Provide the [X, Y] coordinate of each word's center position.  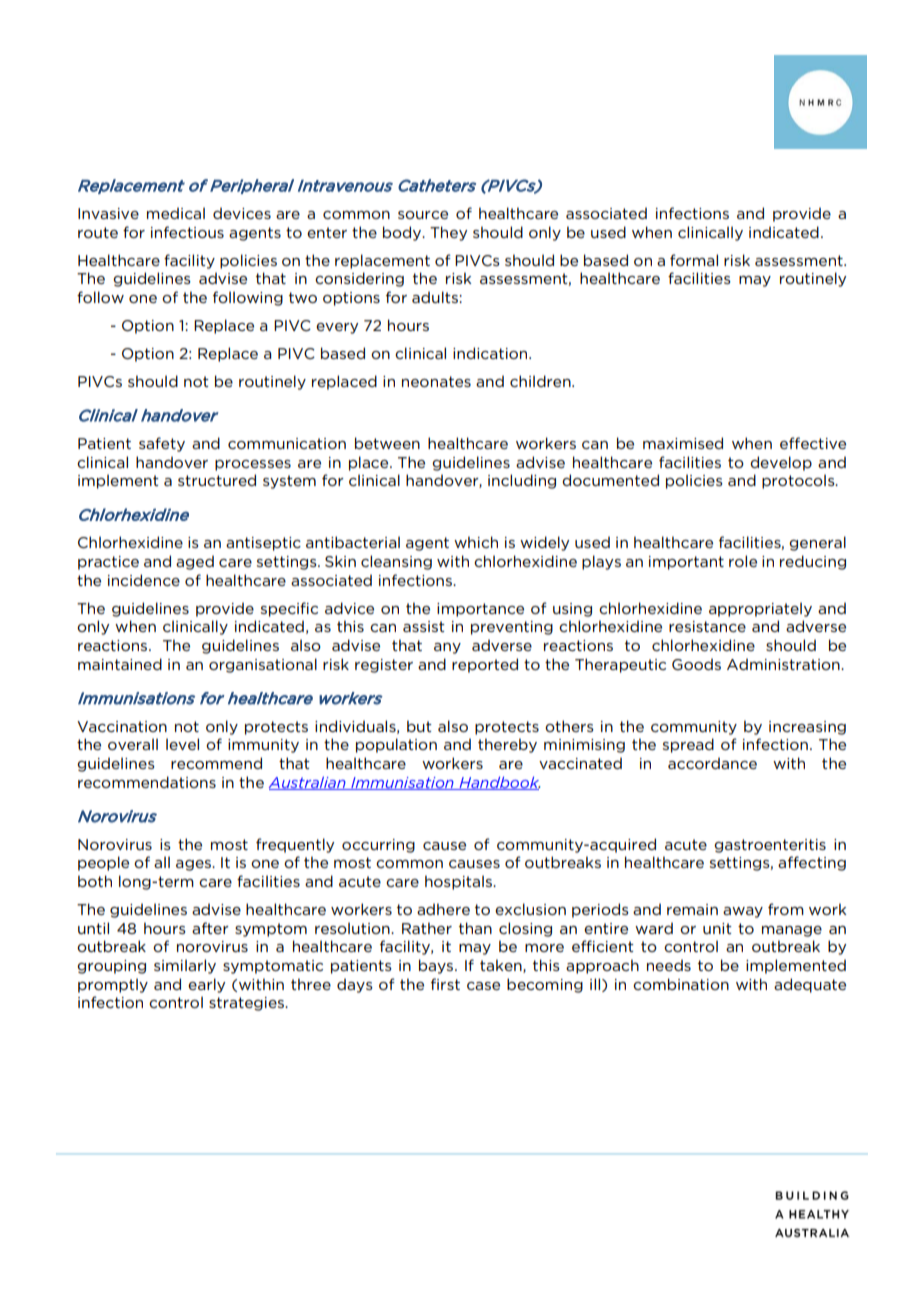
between [387, 443]
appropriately [760, 609]
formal [694, 260]
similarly [185, 966]
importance [480, 610]
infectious [187, 232]
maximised [683, 443]
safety [162, 444]
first [445, 984]
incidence [144, 580]
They [448, 233]
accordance [712, 763]
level [182, 744]
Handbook [499, 783]
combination [681, 984]
